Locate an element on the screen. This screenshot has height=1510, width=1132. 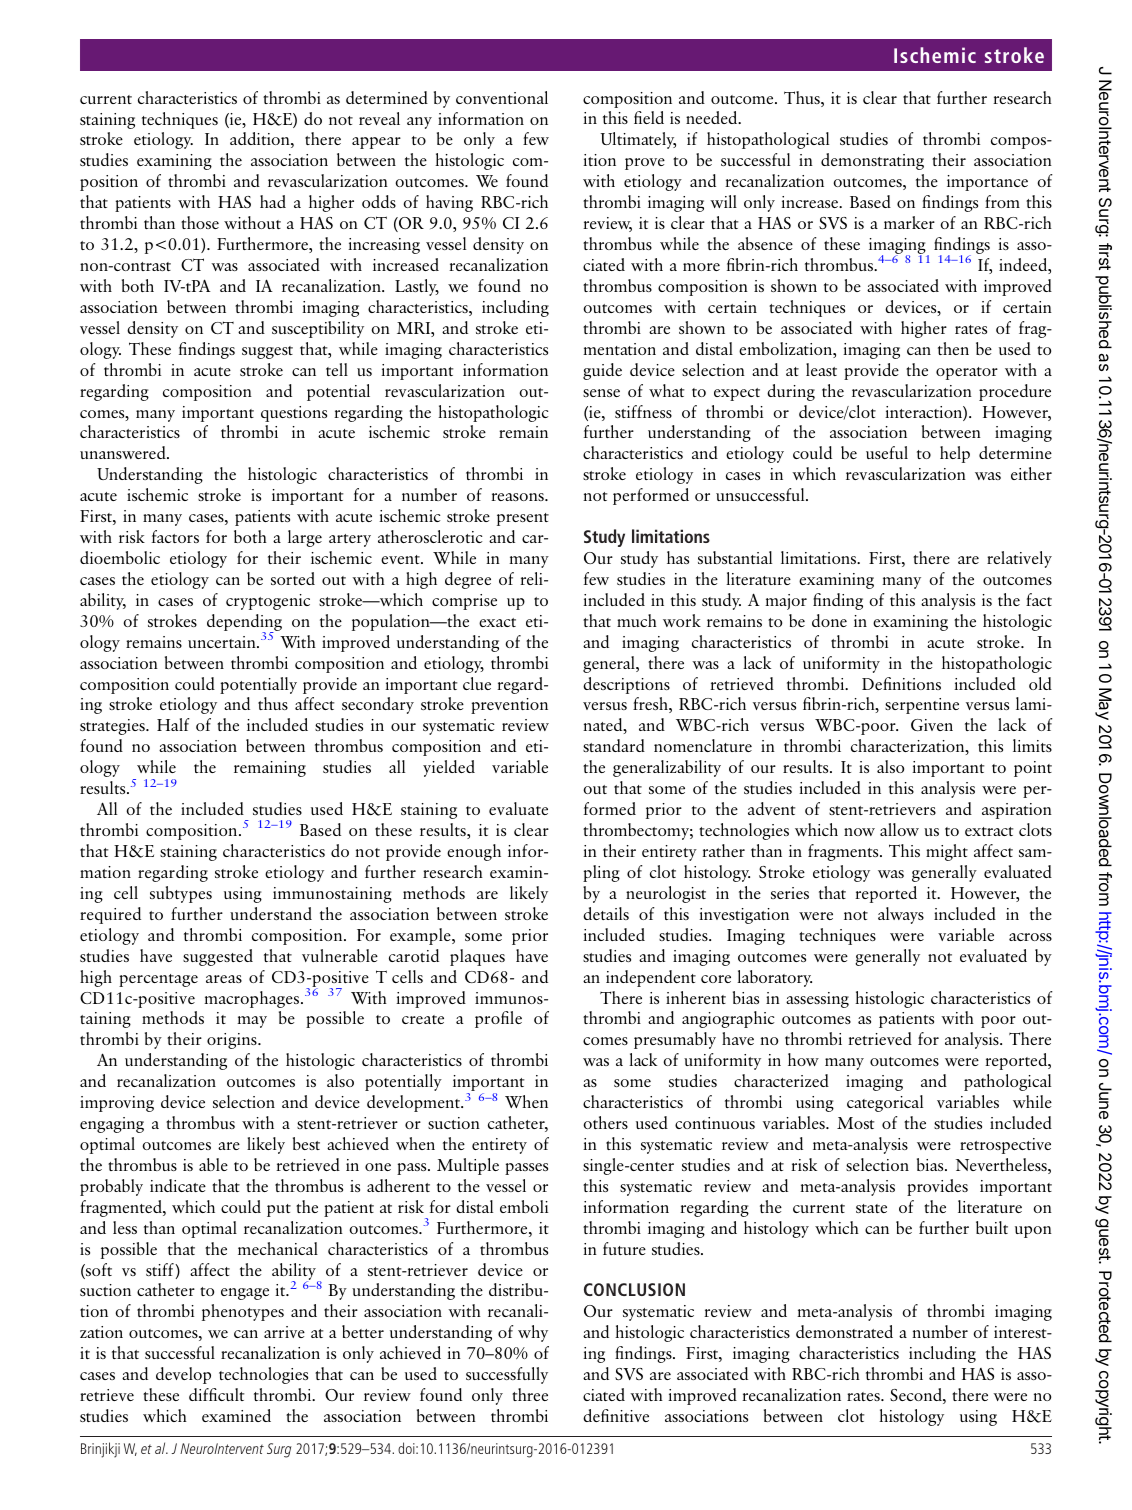
origins is located at coordinates (233, 1041).
